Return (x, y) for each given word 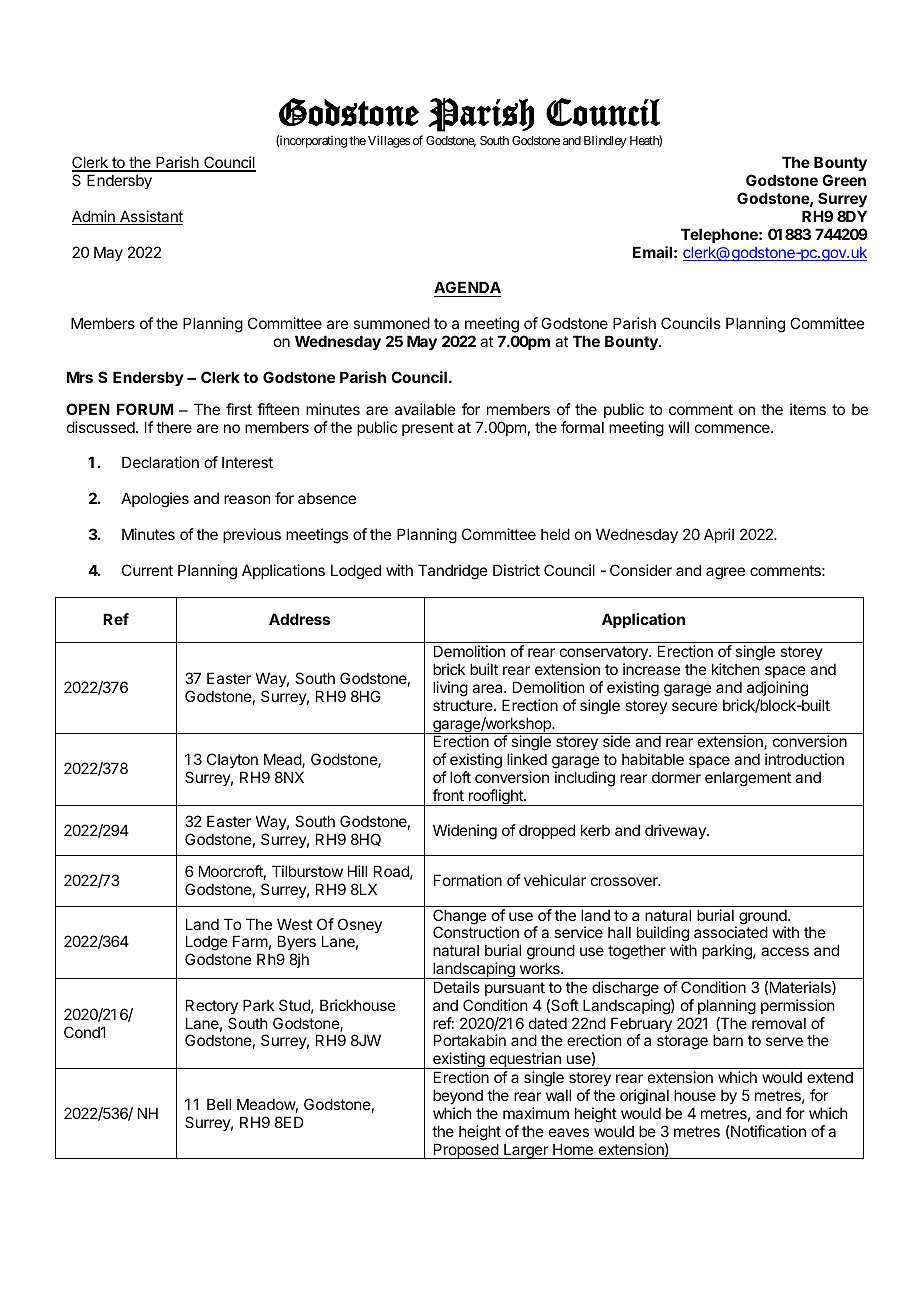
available (425, 409)
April (719, 535)
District (516, 570)
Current (147, 570)
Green (844, 180)
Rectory (212, 1006)
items (808, 409)
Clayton (232, 760)
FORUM (145, 409)
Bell (219, 1104)
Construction (476, 932)
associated (731, 932)
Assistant (150, 217)
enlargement (748, 779)
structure (464, 705)
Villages (389, 141)
